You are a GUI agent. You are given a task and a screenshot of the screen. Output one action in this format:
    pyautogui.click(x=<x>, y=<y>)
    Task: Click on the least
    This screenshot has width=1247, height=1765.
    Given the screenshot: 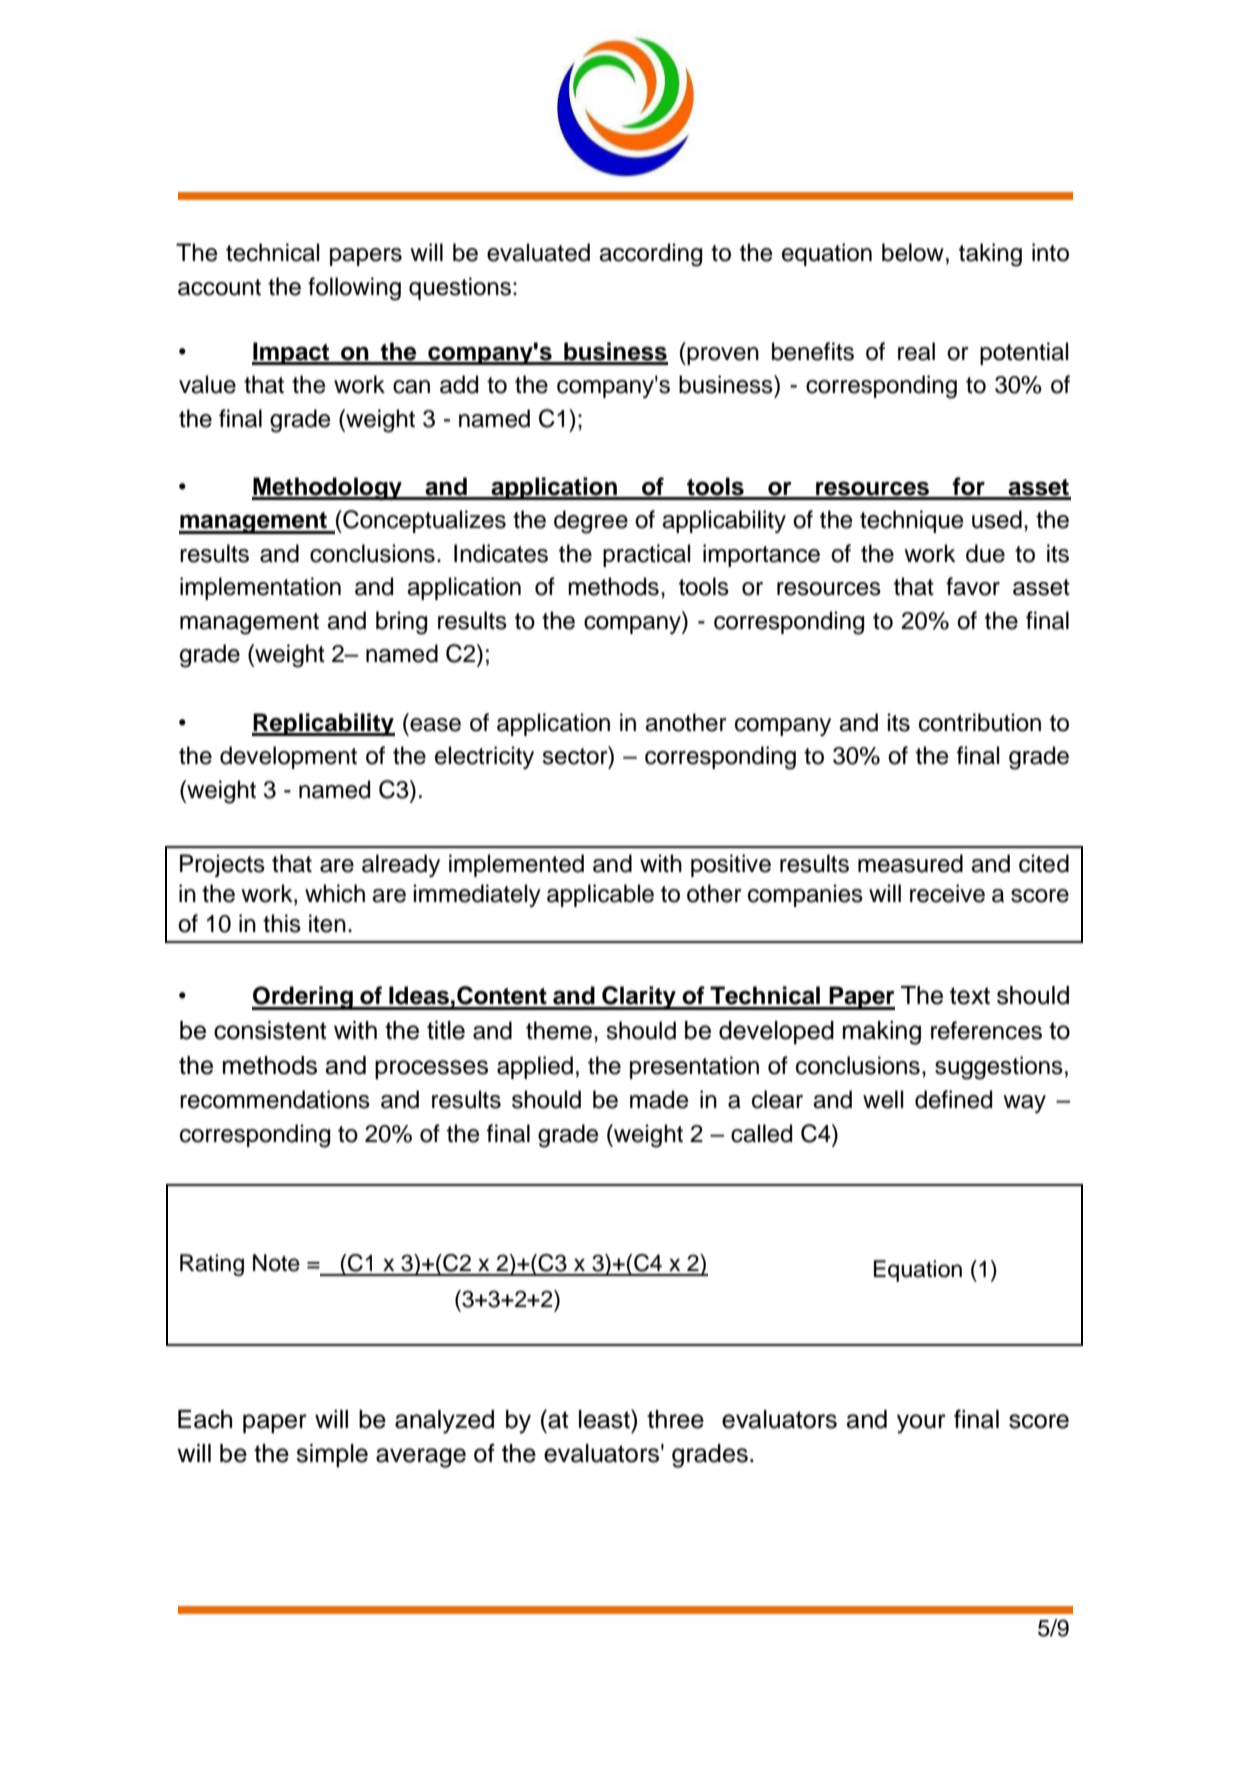 What is the action you would take?
    pyautogui.click(x=605, y=1419)
